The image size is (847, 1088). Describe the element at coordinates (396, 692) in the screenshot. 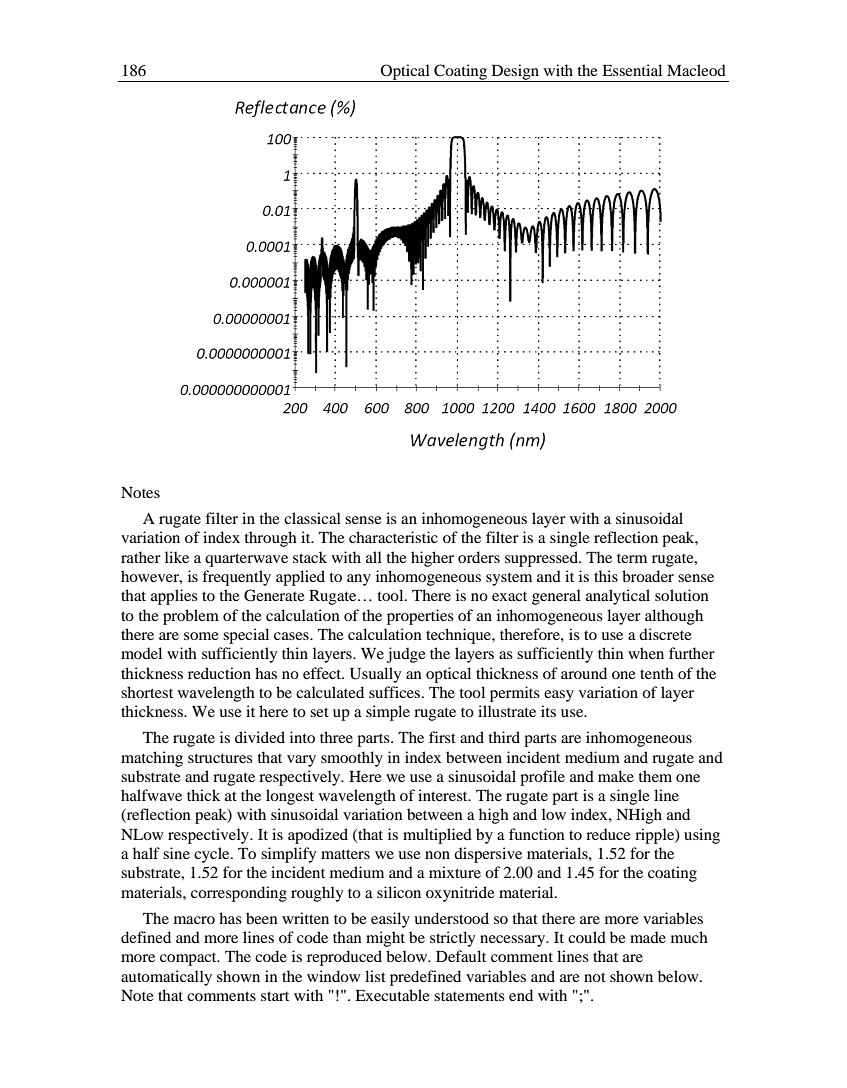

I see `suffices` at that location.
